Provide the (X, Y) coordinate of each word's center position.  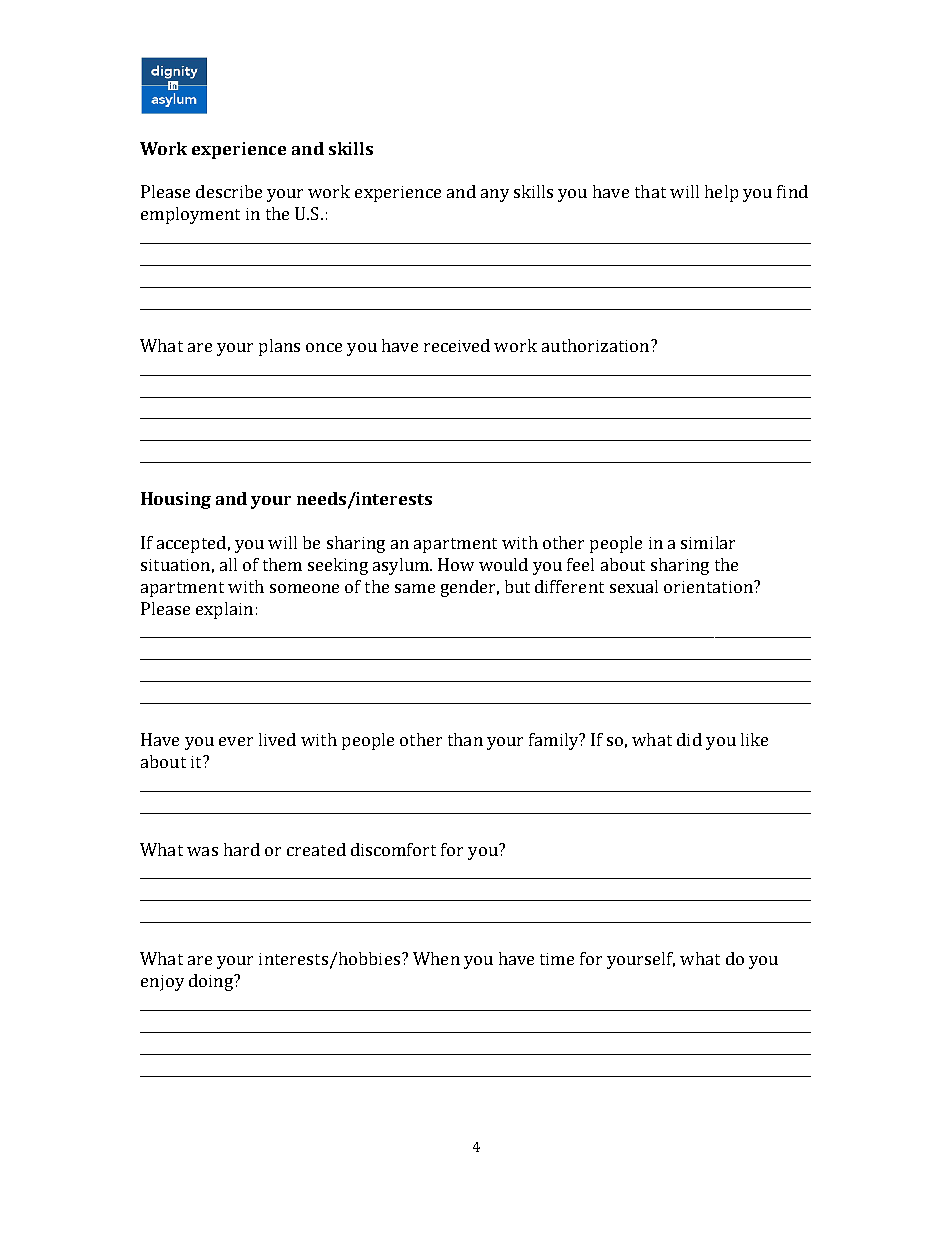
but (517, 586)
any (495, 195)
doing (212, 982)
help (721, 193)
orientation (709, 587)
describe (229, 191)
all (228, 564)
